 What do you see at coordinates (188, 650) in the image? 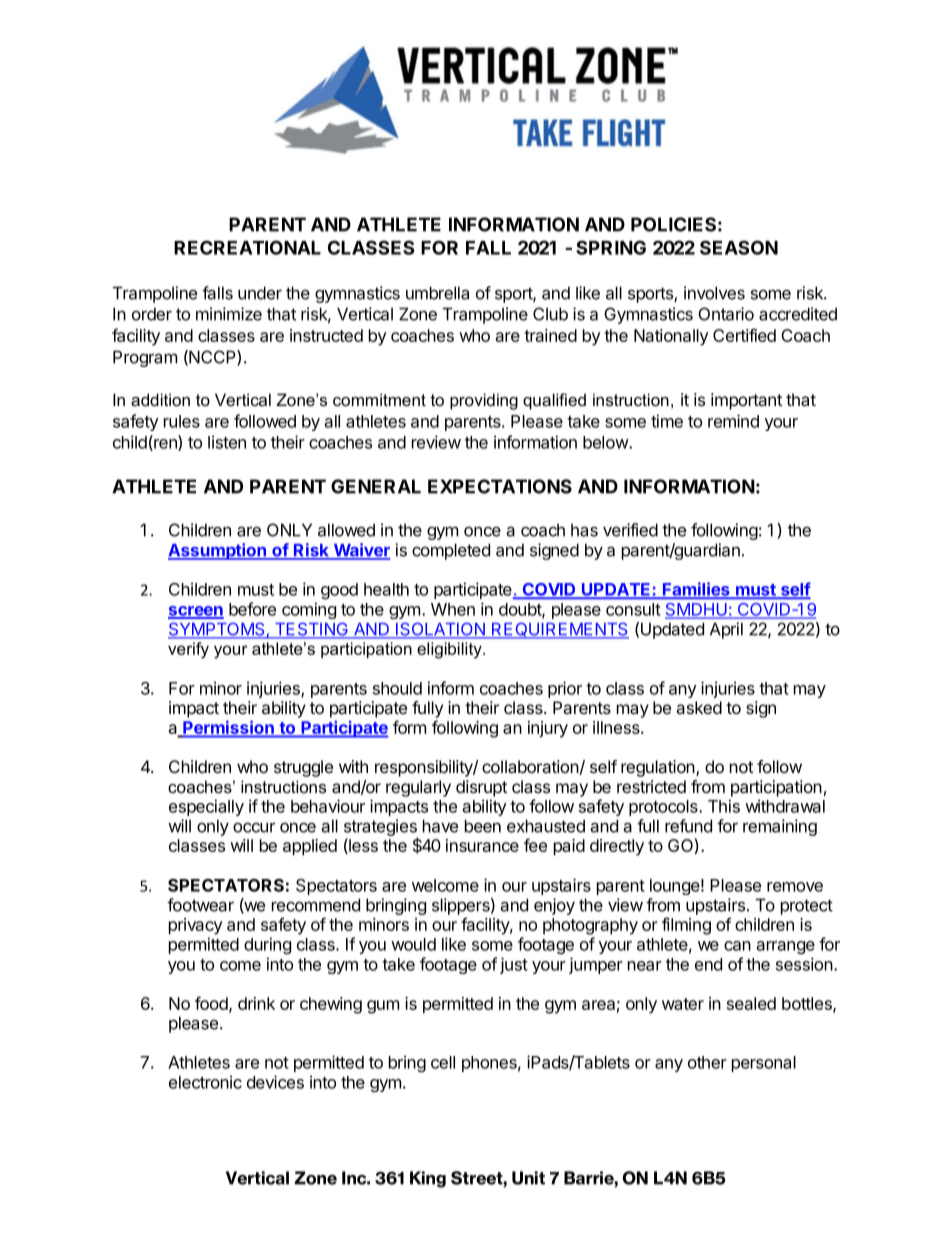
I see `verify` at bounding box center [188, 650].
